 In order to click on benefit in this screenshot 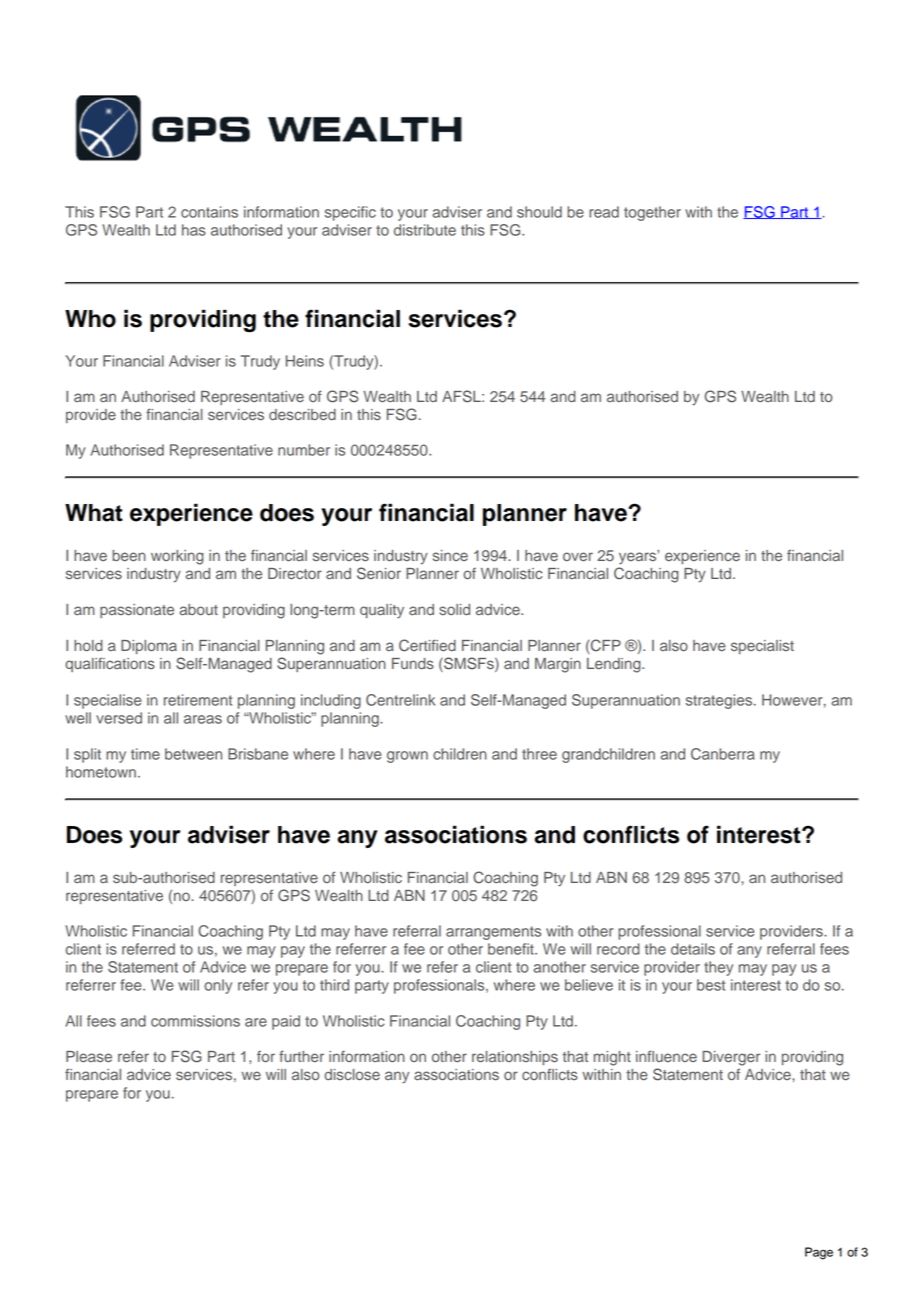, I will do `click(512, 949)`.
